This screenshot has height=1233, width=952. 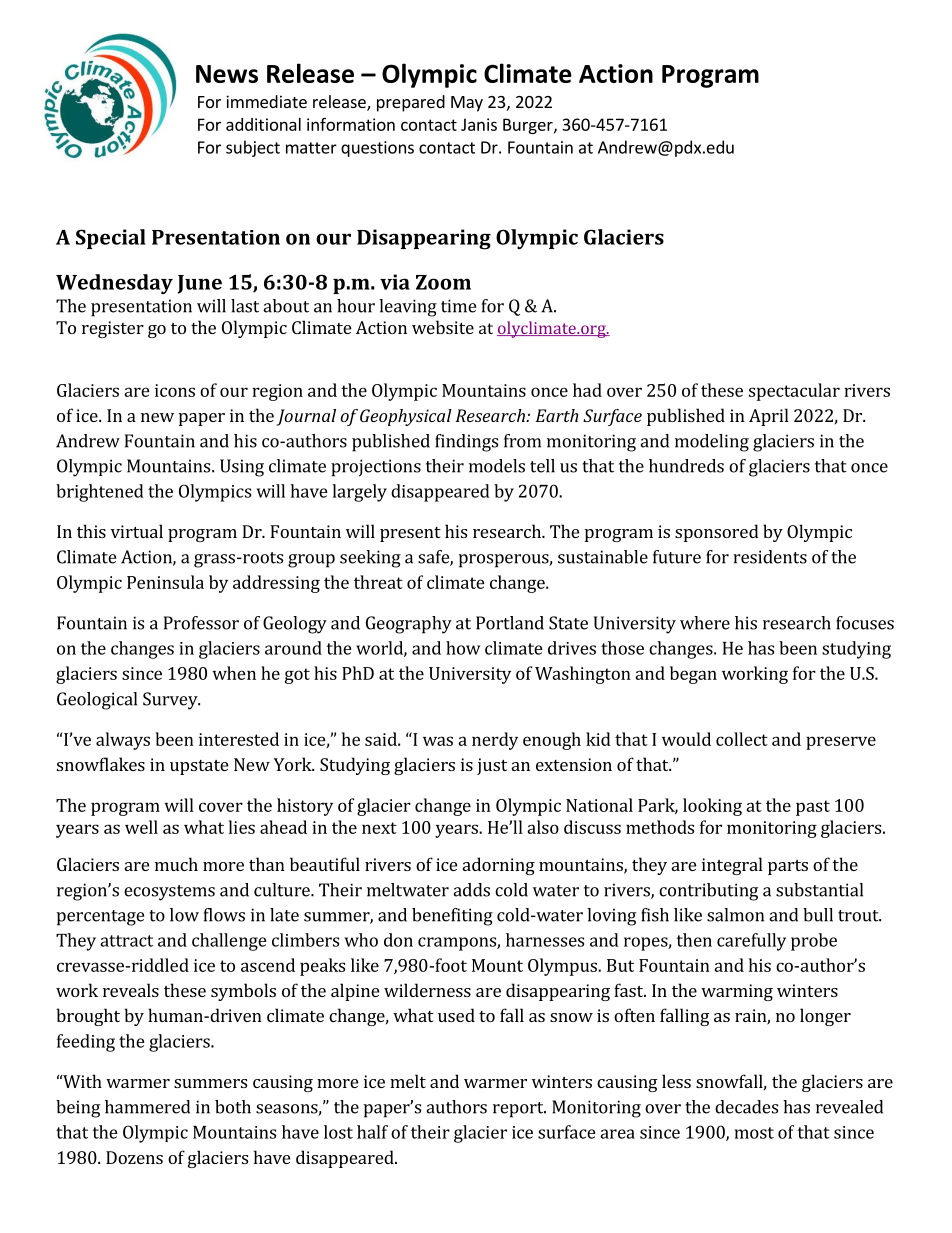 What do you see at coordinates (201, 623) in the screenshot?
I see `Professor` at bounding box center [201, 623].
